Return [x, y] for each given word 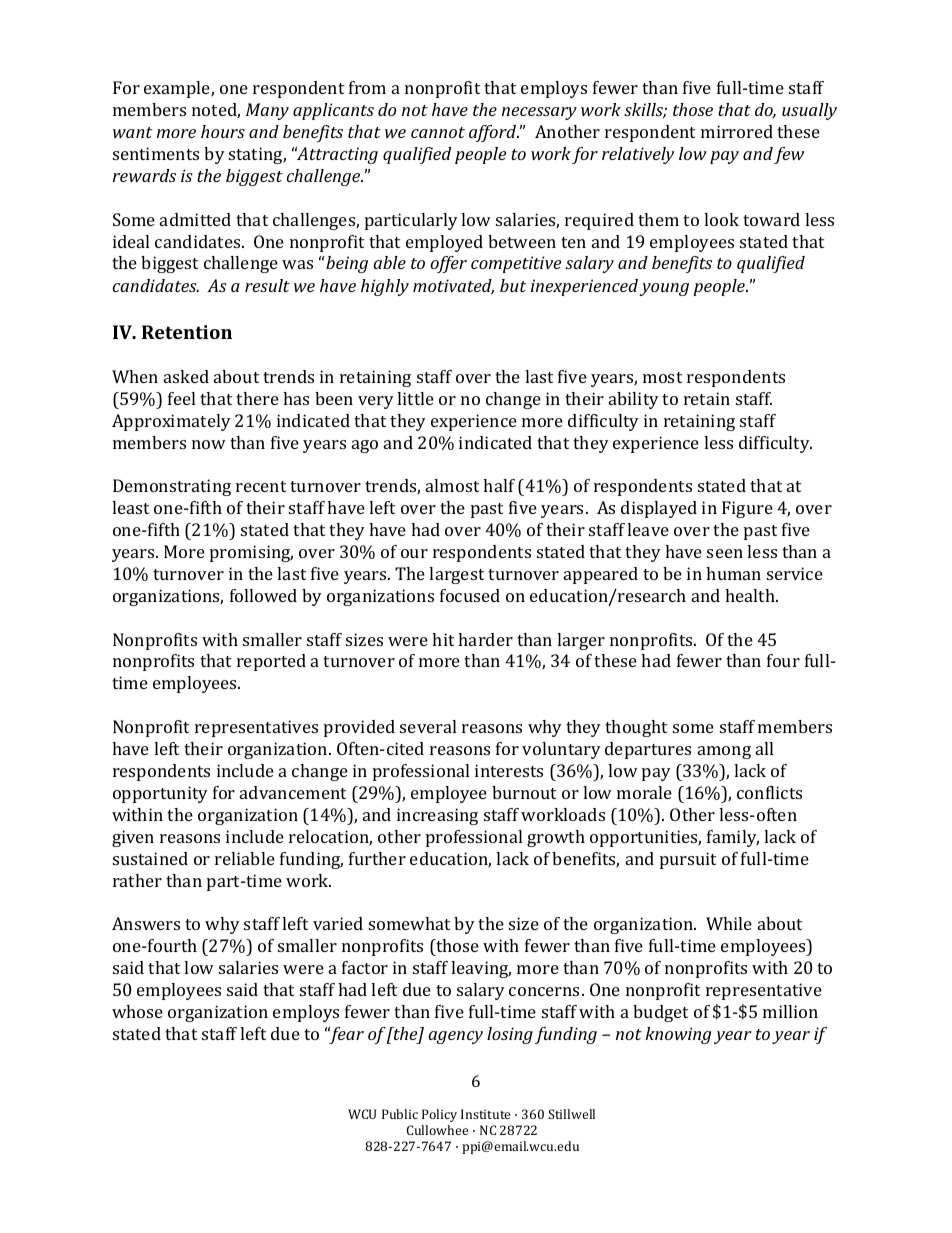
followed [263, 595]
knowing [678, 1035]
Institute [485, 1114]
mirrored [737, 131]
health [751, 595]
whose [137, 1011]
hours [223, 131]
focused [470, 595]
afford [494, 133]
